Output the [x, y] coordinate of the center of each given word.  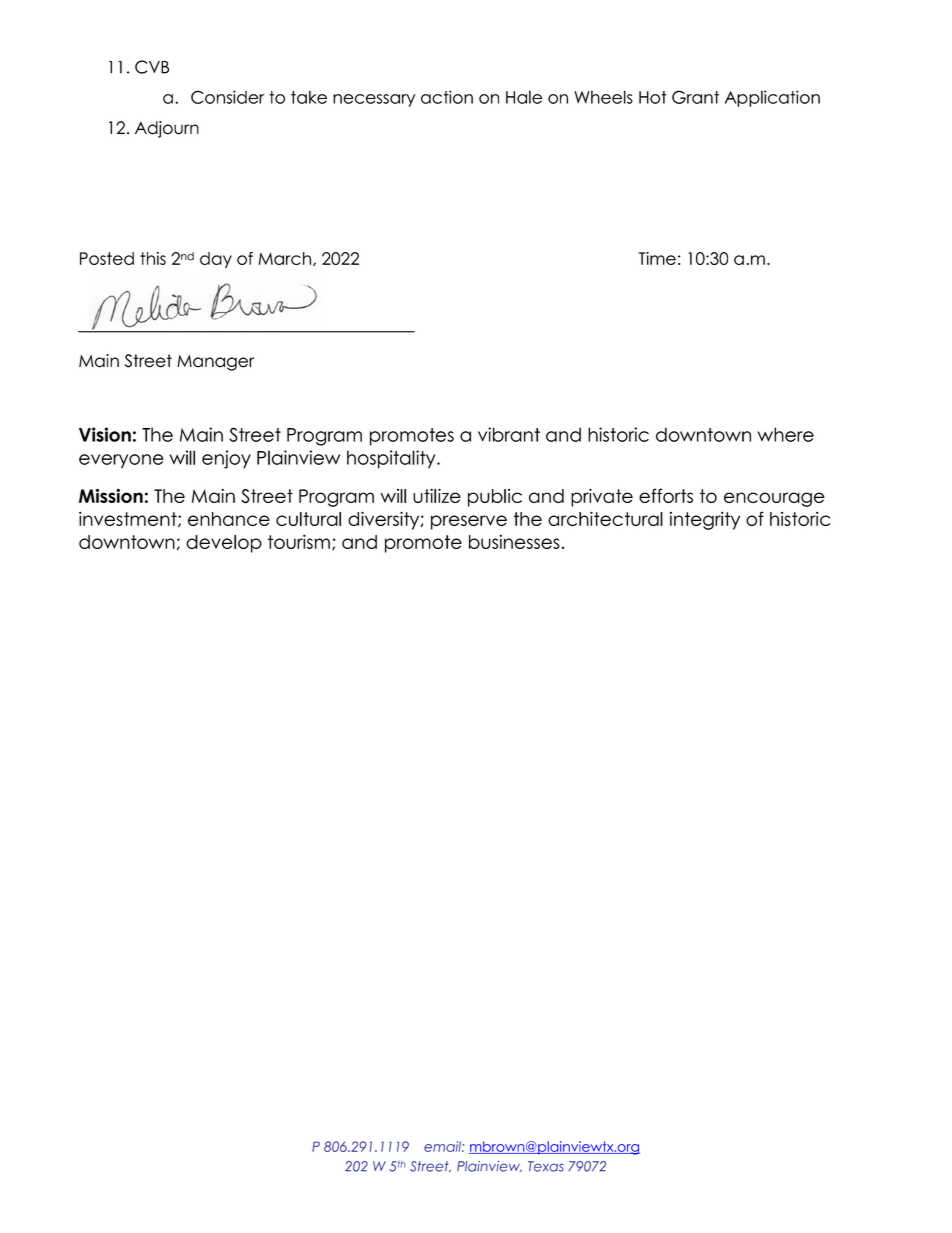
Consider [227, 97]
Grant [695, 97]
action [447, 97]
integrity [705, 520]
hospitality [392, 459]
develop [224, 544]
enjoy [226, 459]
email [443, 1146]
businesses [514, 541]
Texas [546, 1166]
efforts [666, 495]
